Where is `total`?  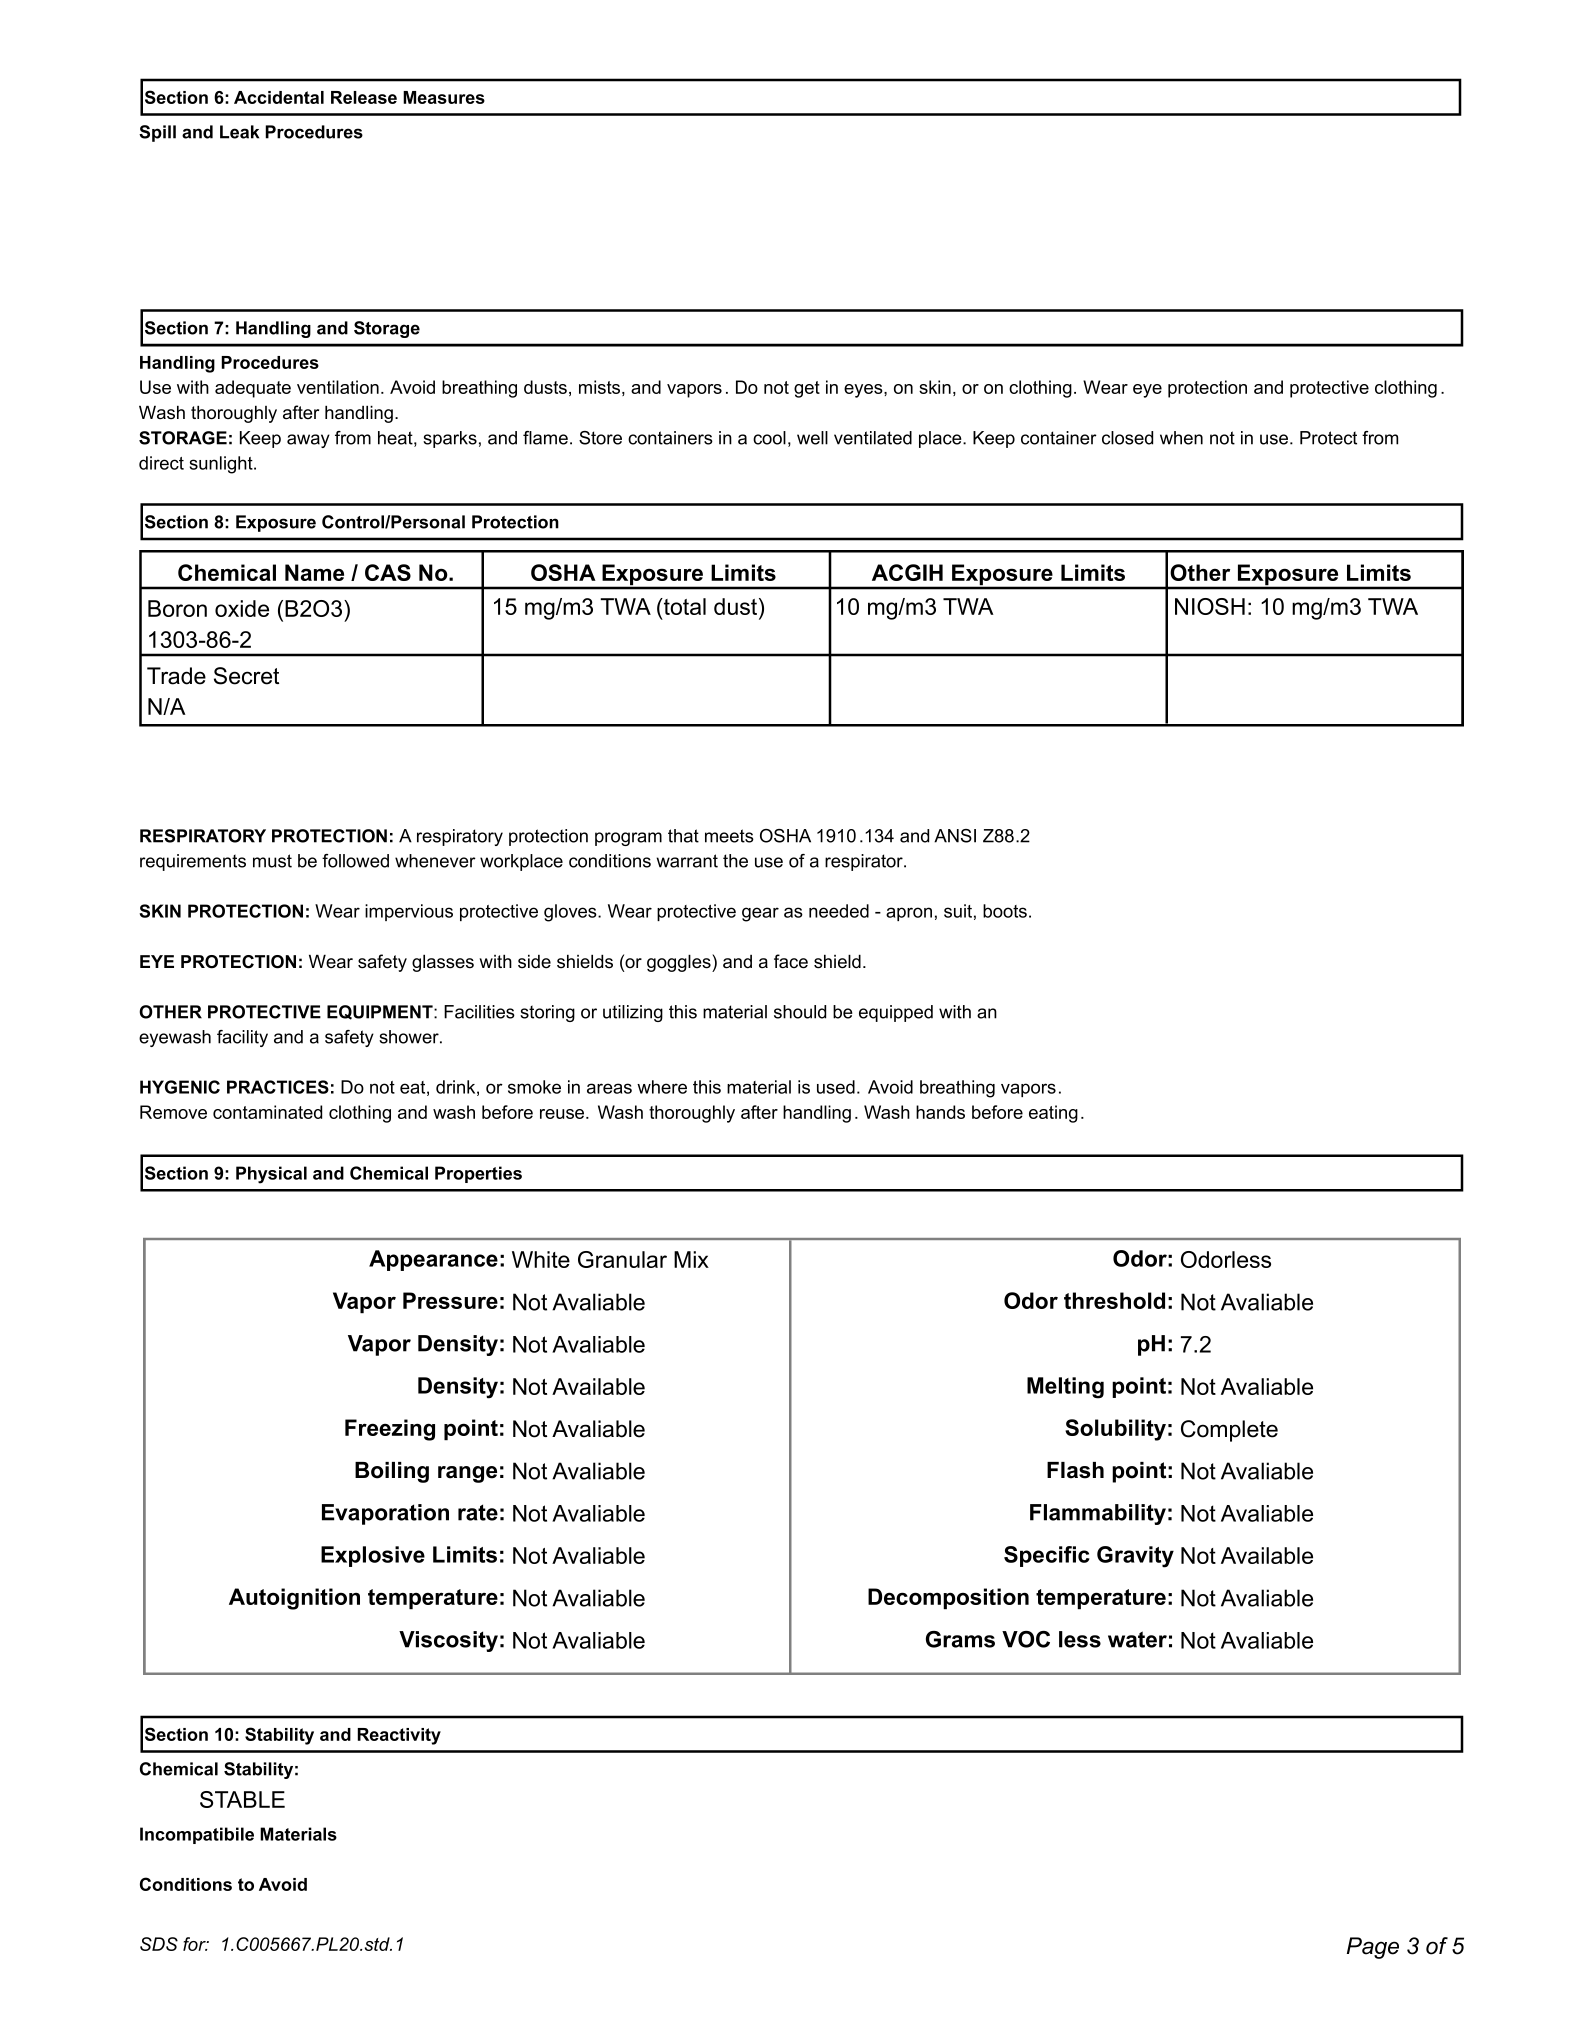
total is located at coordinates (684, 606).
